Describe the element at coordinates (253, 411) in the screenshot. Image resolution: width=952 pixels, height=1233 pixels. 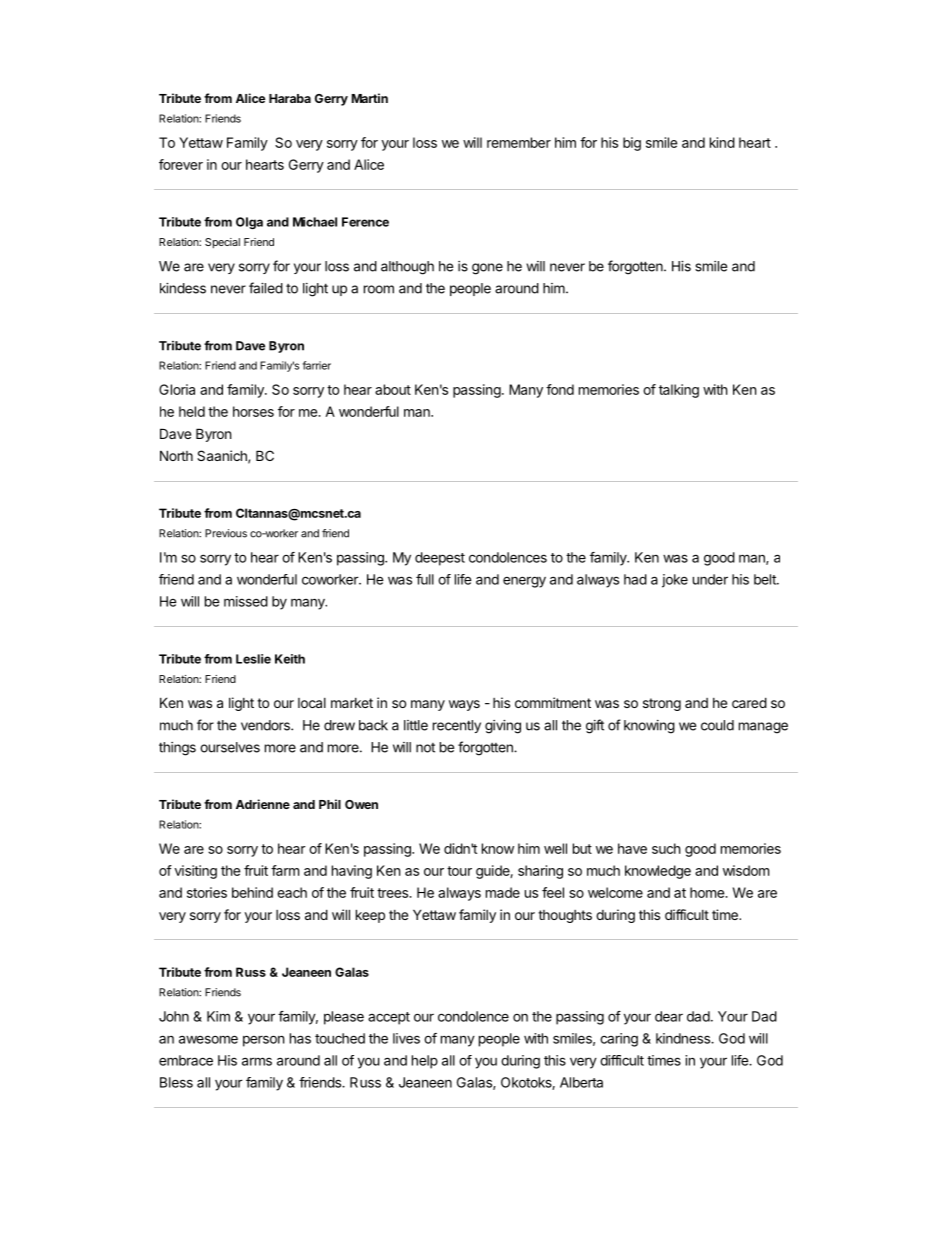
I see `horses` at that location.
